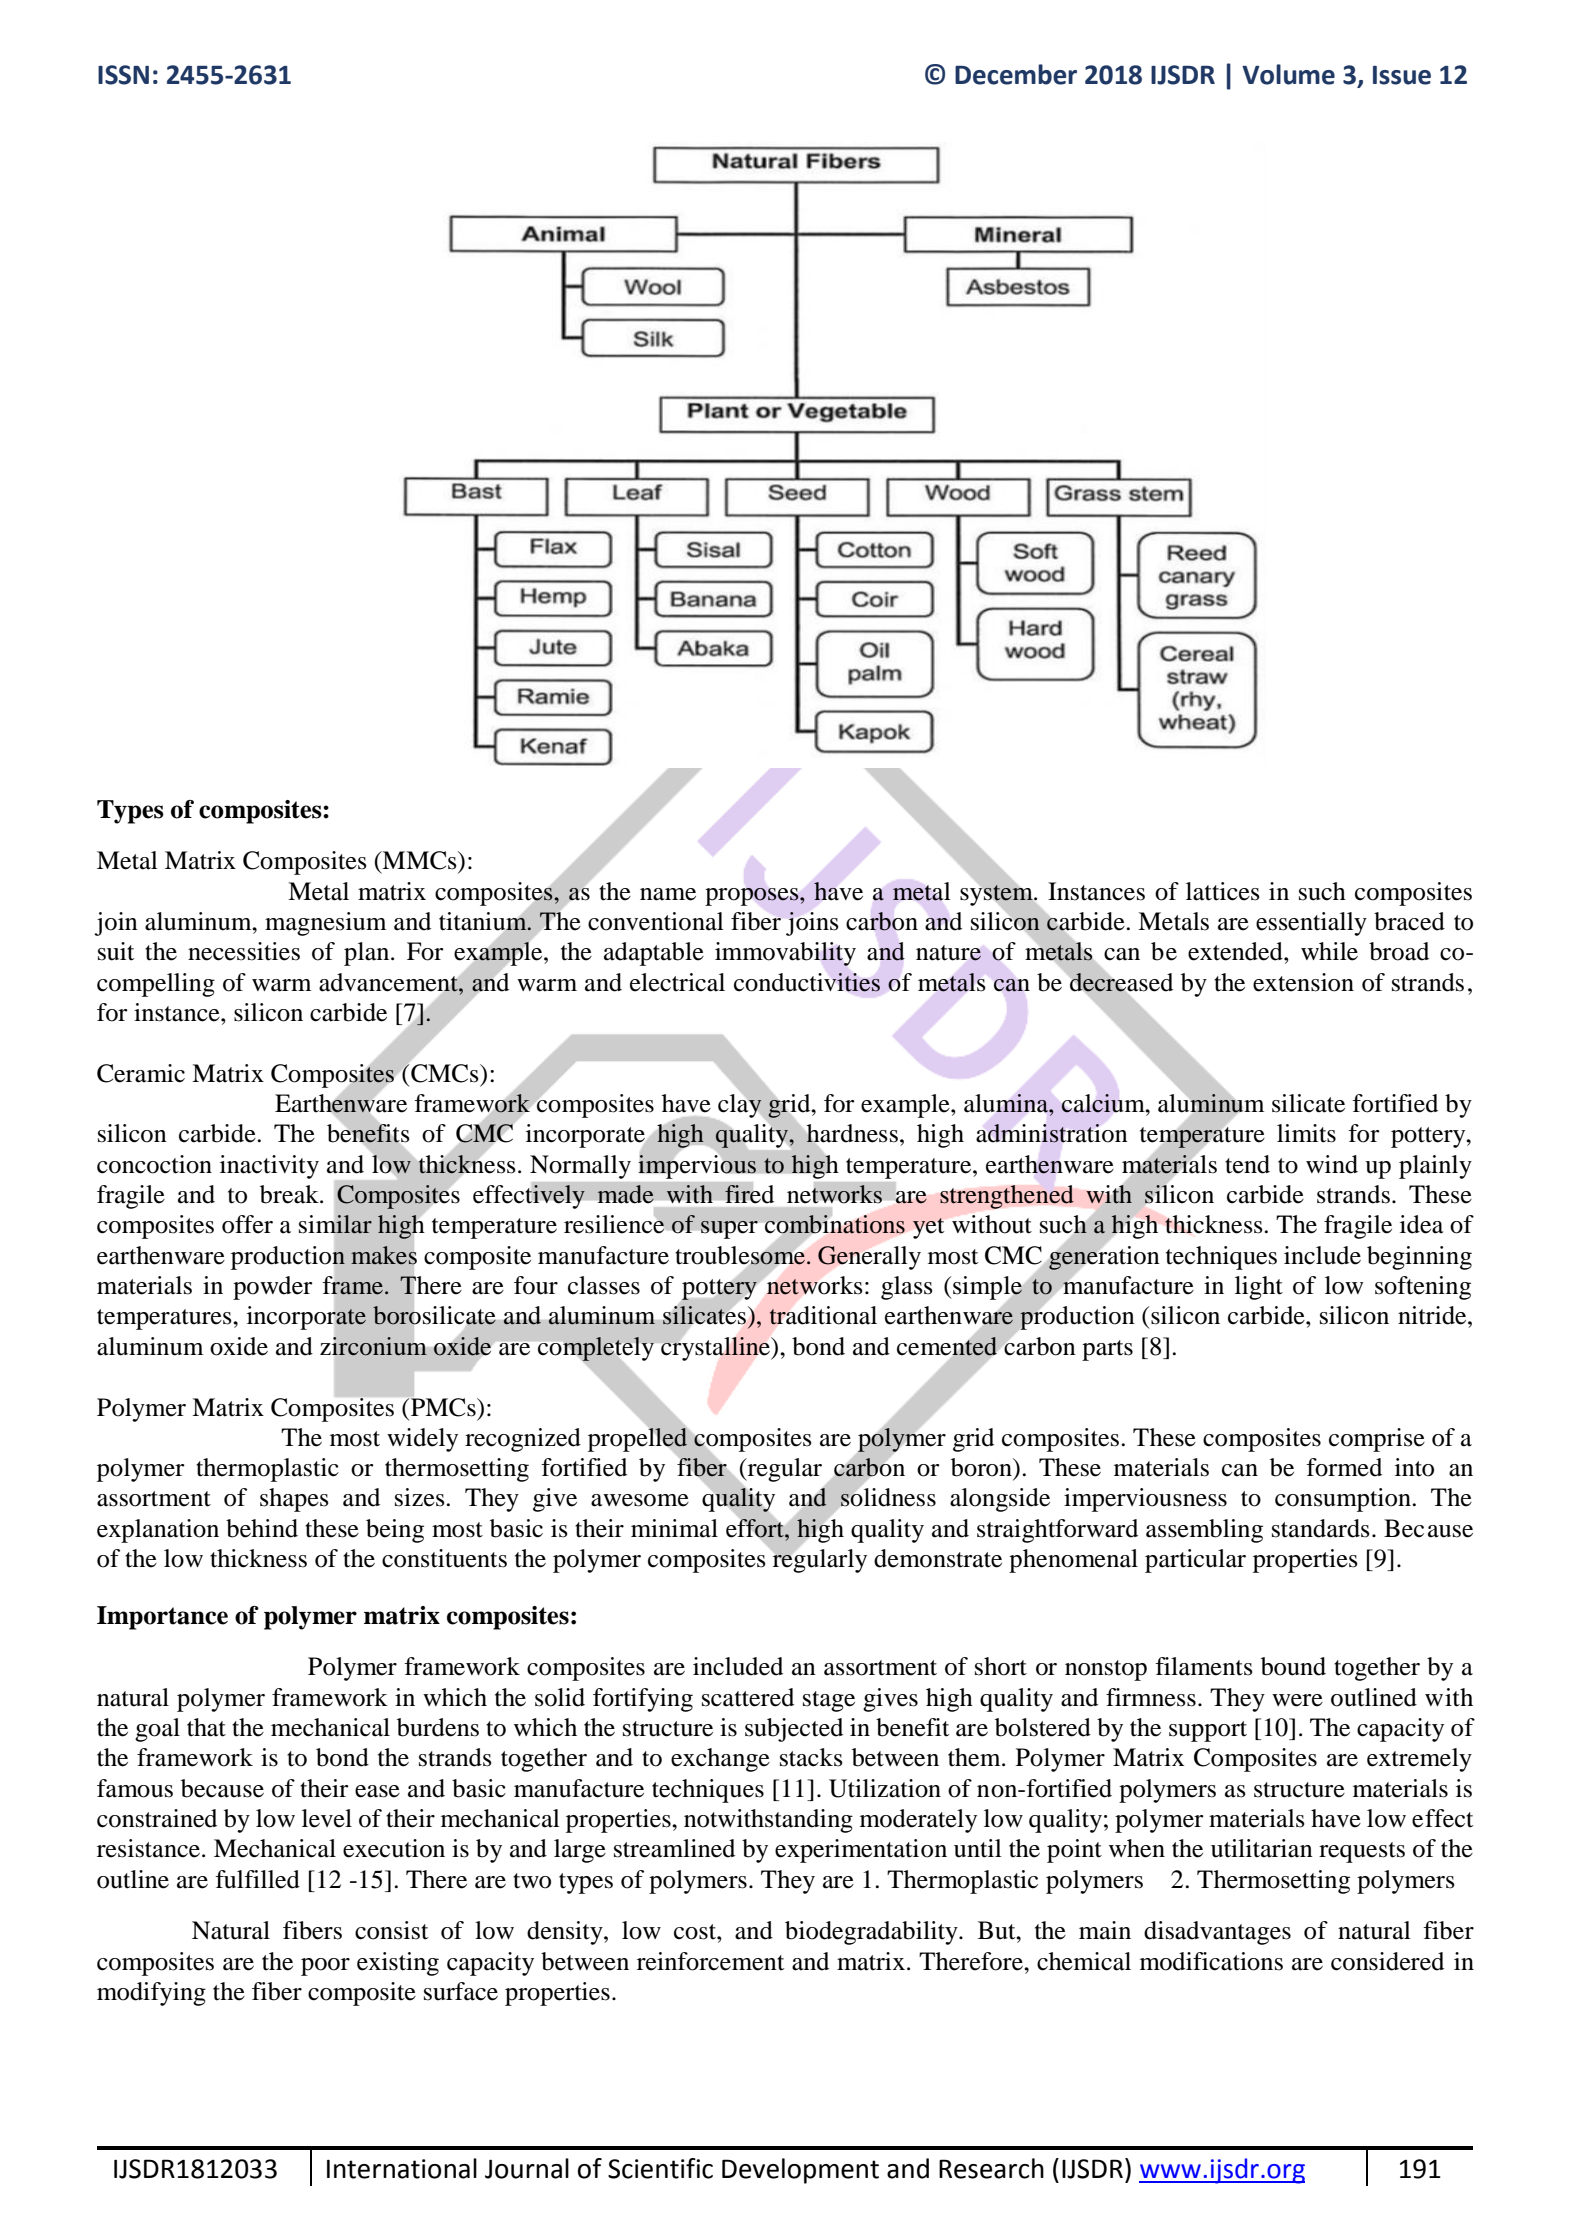 This page has height=2221, width=1570. I want to click on magnesium, so click(325, 924).
